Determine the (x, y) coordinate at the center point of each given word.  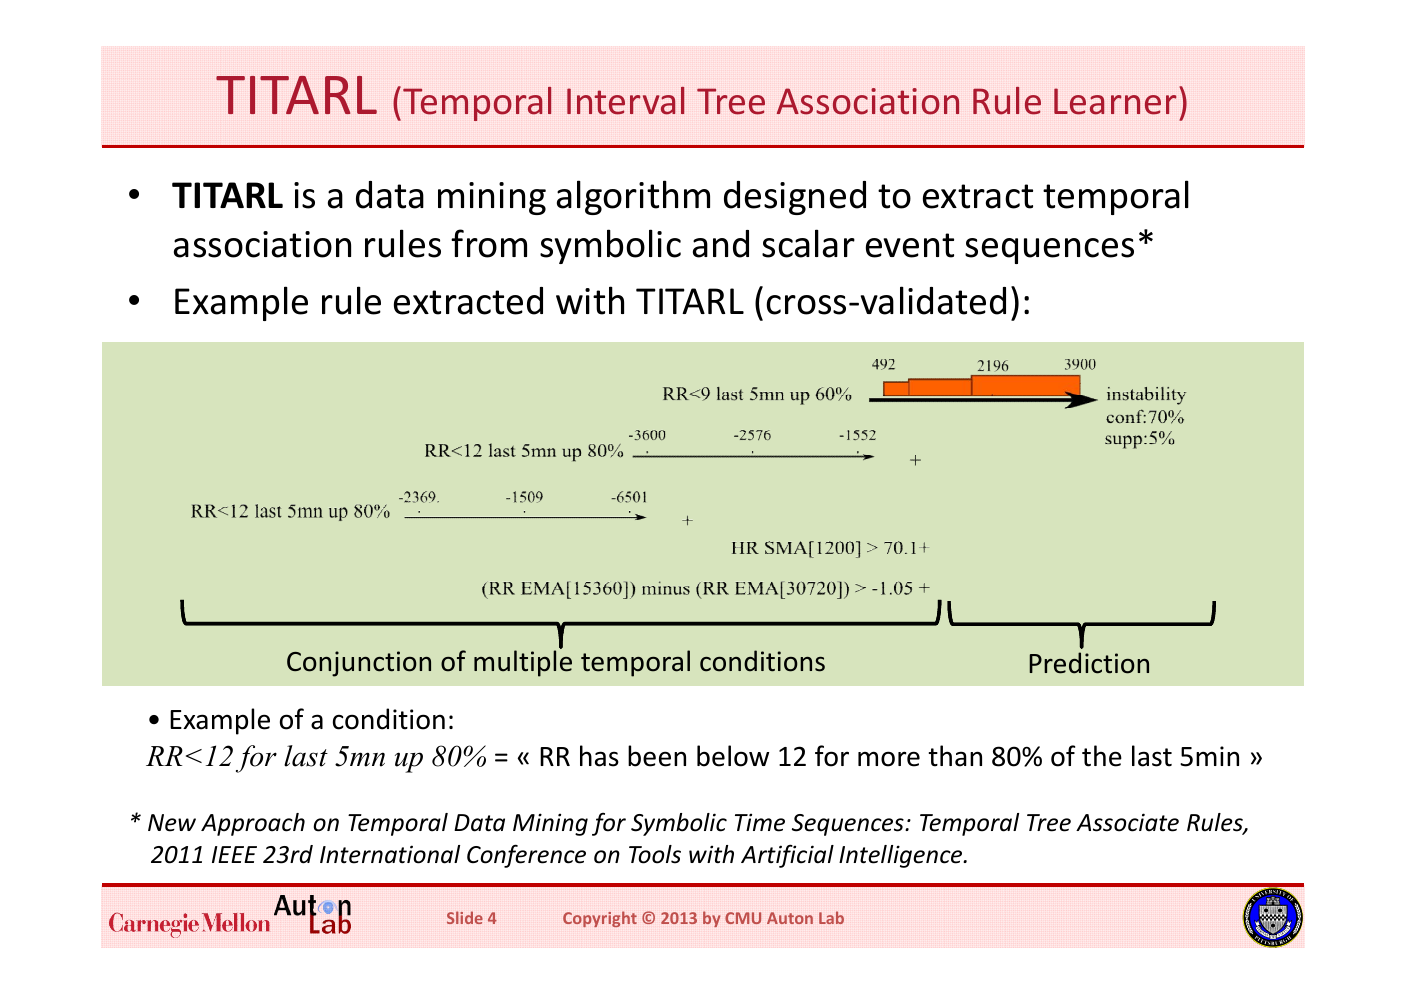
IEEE (234, 854)
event (910, 245)
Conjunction (359, 664)
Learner (1115, 101)
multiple (523, 663)
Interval (625, 101)
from (489, 243)
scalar (808, 243)
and (721, 244)
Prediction (1089, 663)
